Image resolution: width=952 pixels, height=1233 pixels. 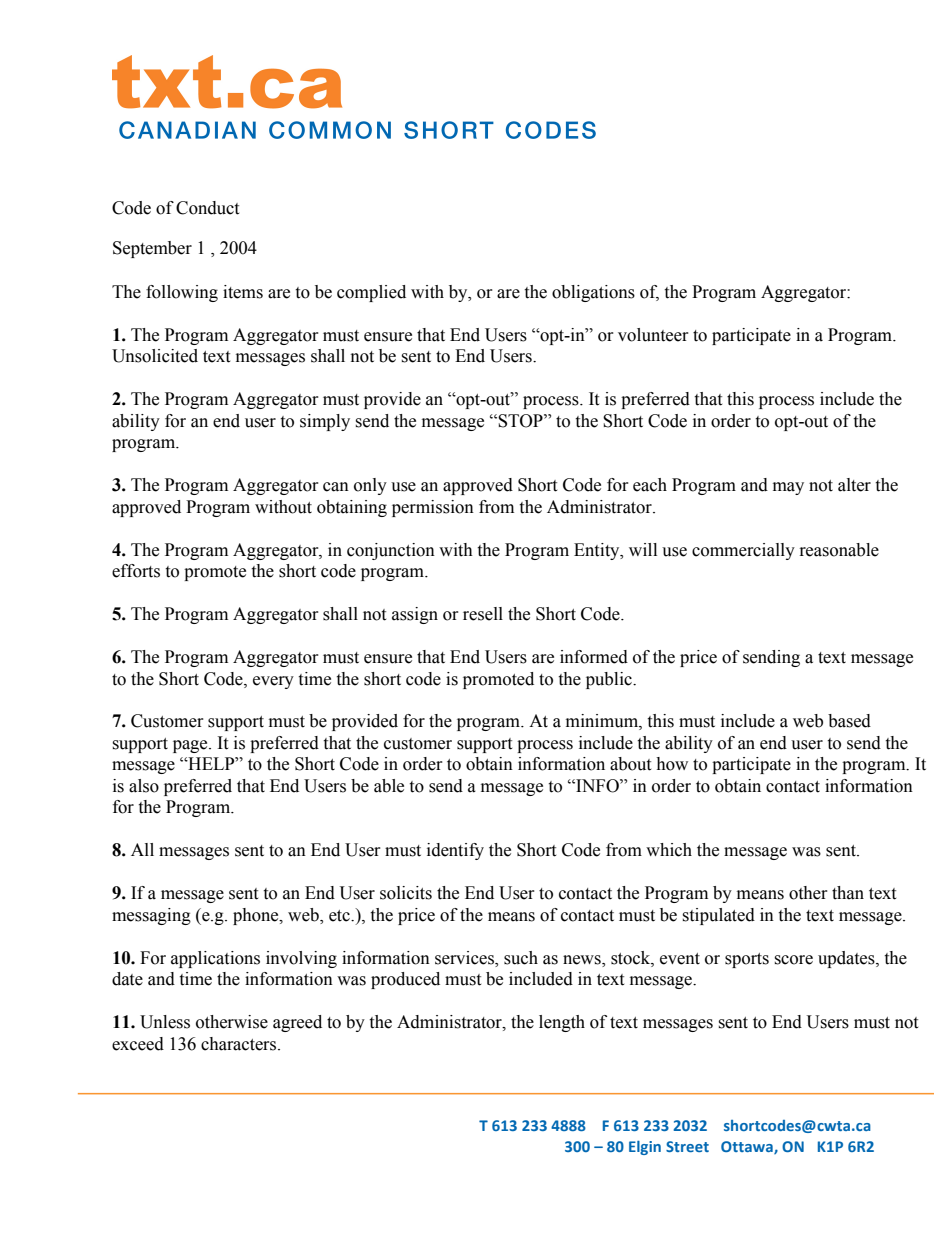 I want to click on obligations, so click(x=593, y=293).
